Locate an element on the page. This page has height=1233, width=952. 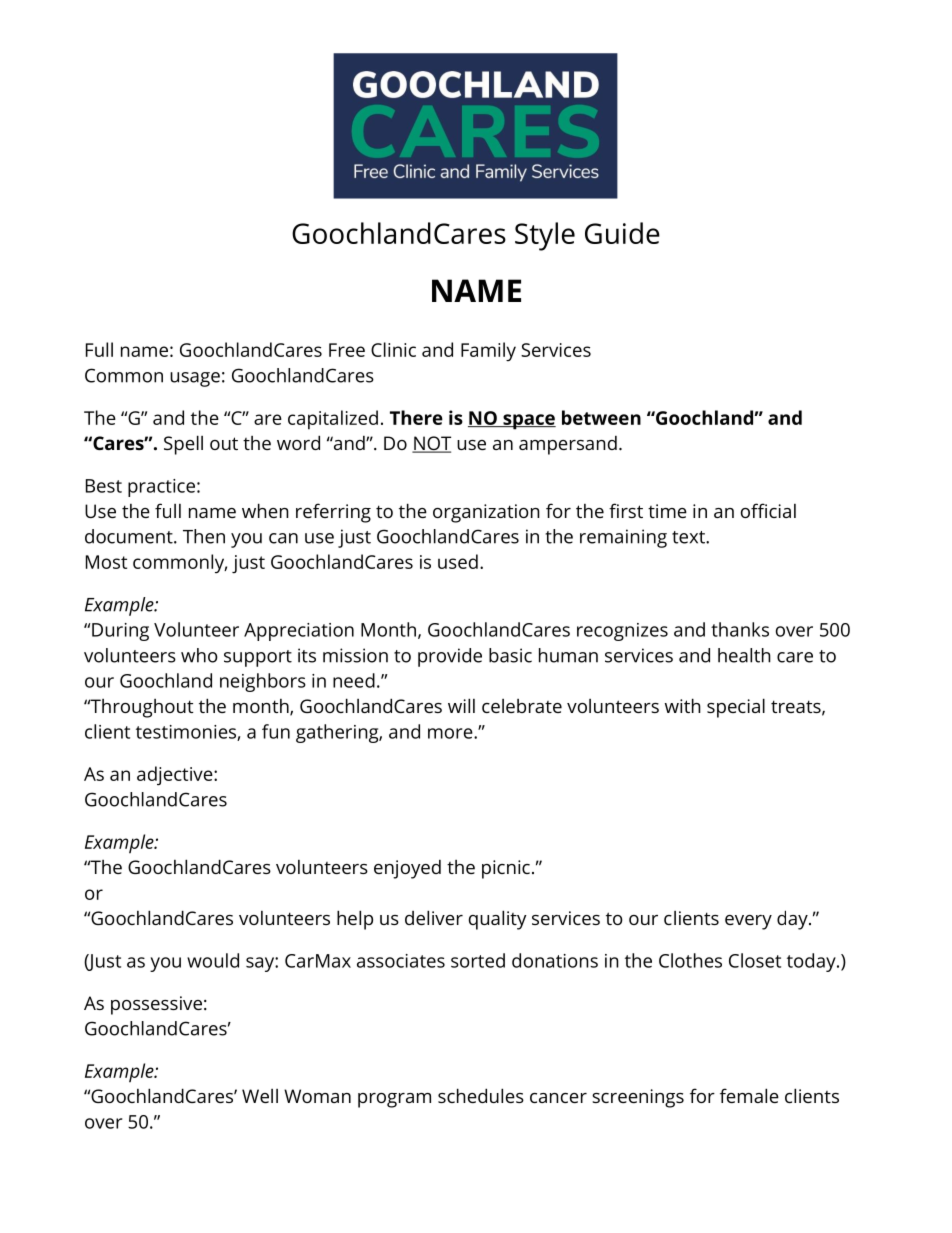
used is located at coordinates (458, 561).
